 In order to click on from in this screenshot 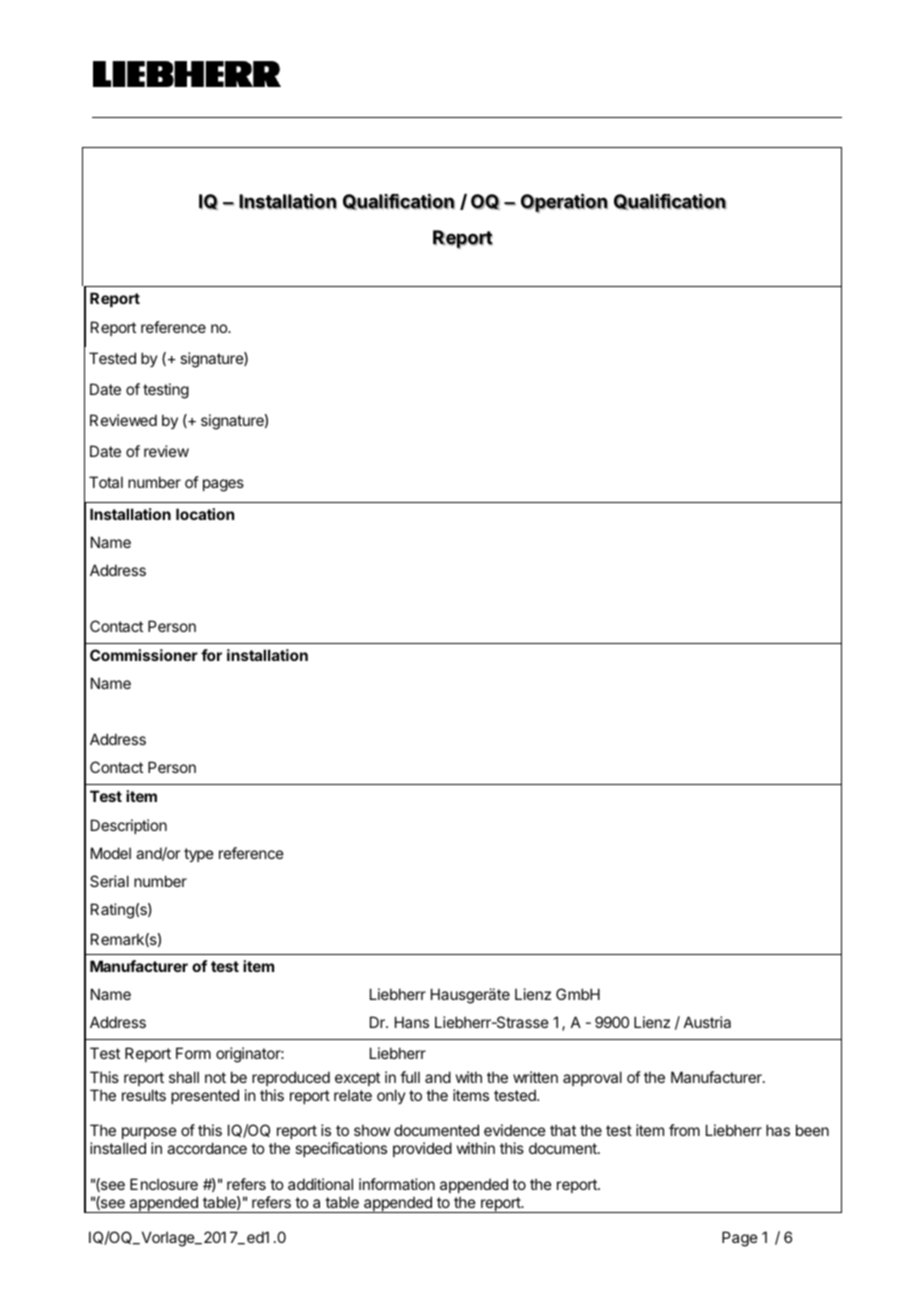, I will do `click(684, 1130)`.
